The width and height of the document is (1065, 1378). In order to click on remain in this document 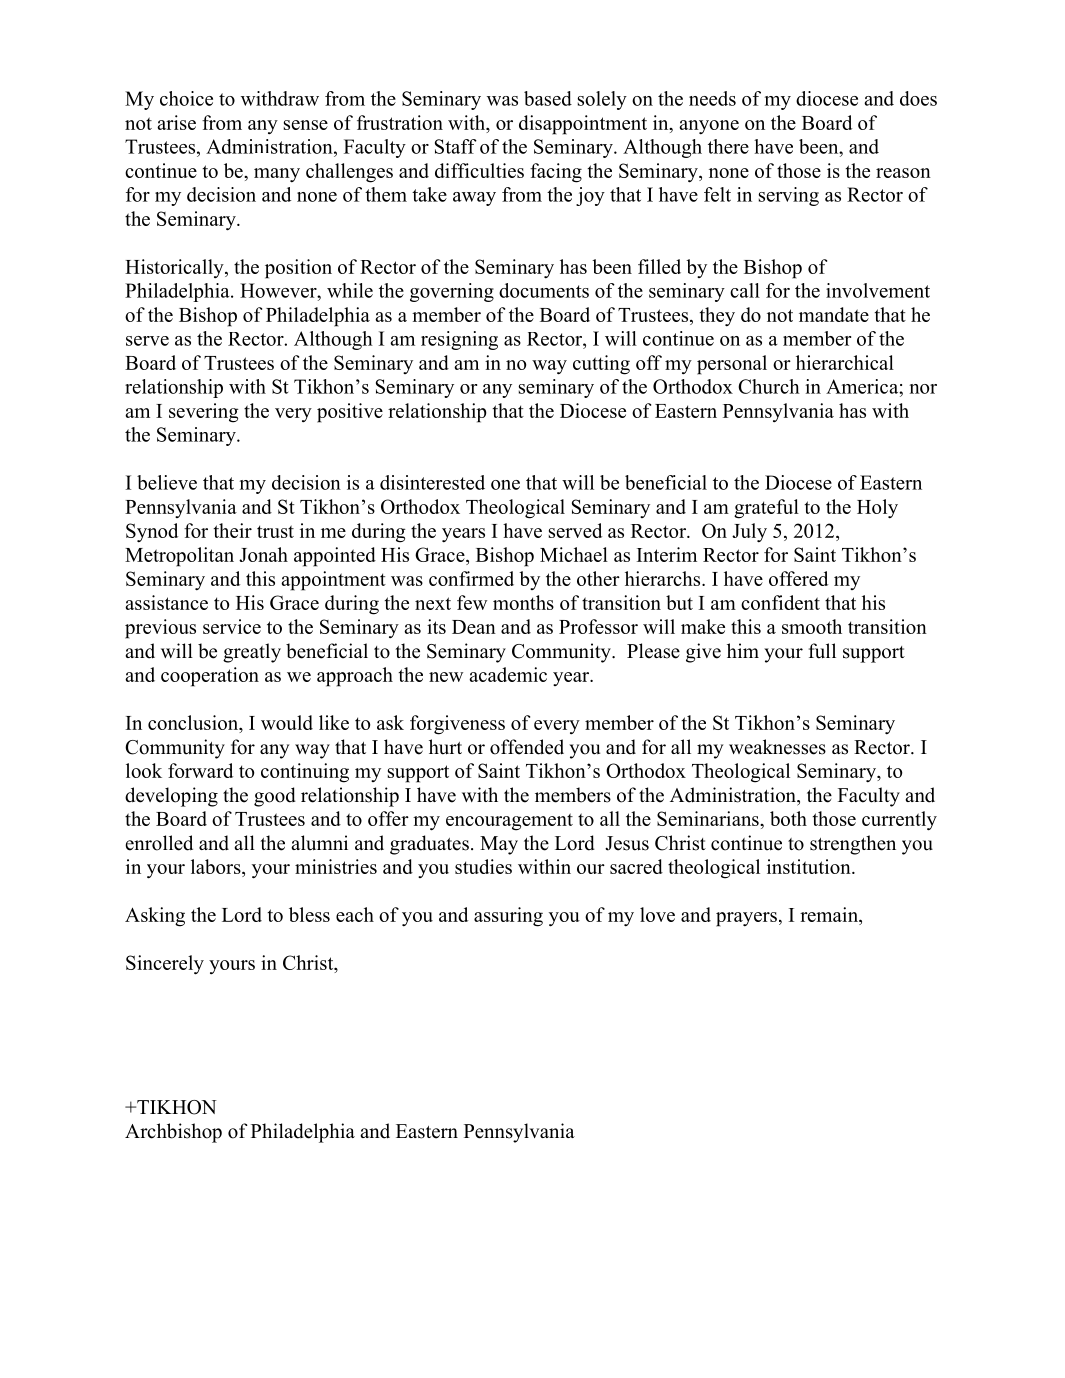, I will do `click(830, 916)`.
